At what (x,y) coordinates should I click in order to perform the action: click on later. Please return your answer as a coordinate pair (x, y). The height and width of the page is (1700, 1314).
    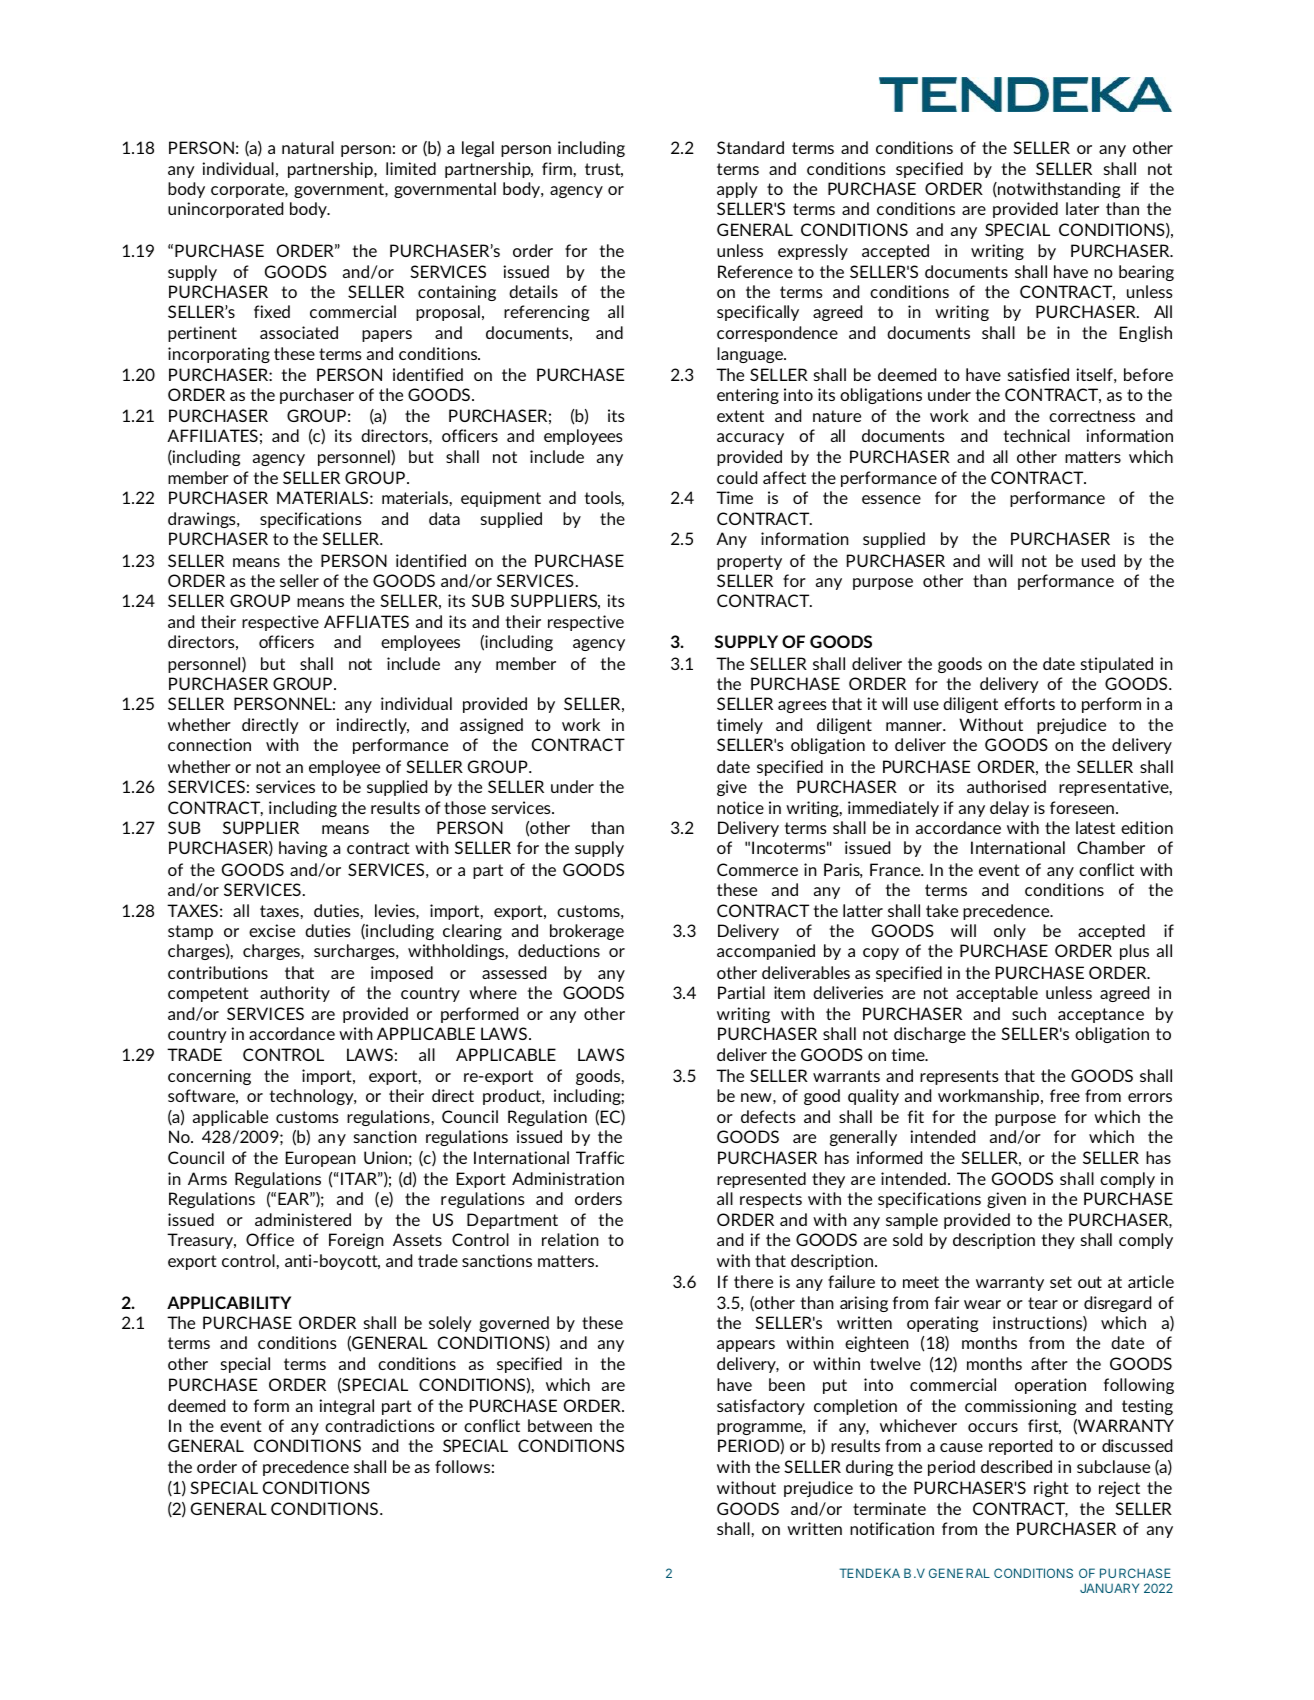
    Looking at the image, I should click on (1082, 208).
